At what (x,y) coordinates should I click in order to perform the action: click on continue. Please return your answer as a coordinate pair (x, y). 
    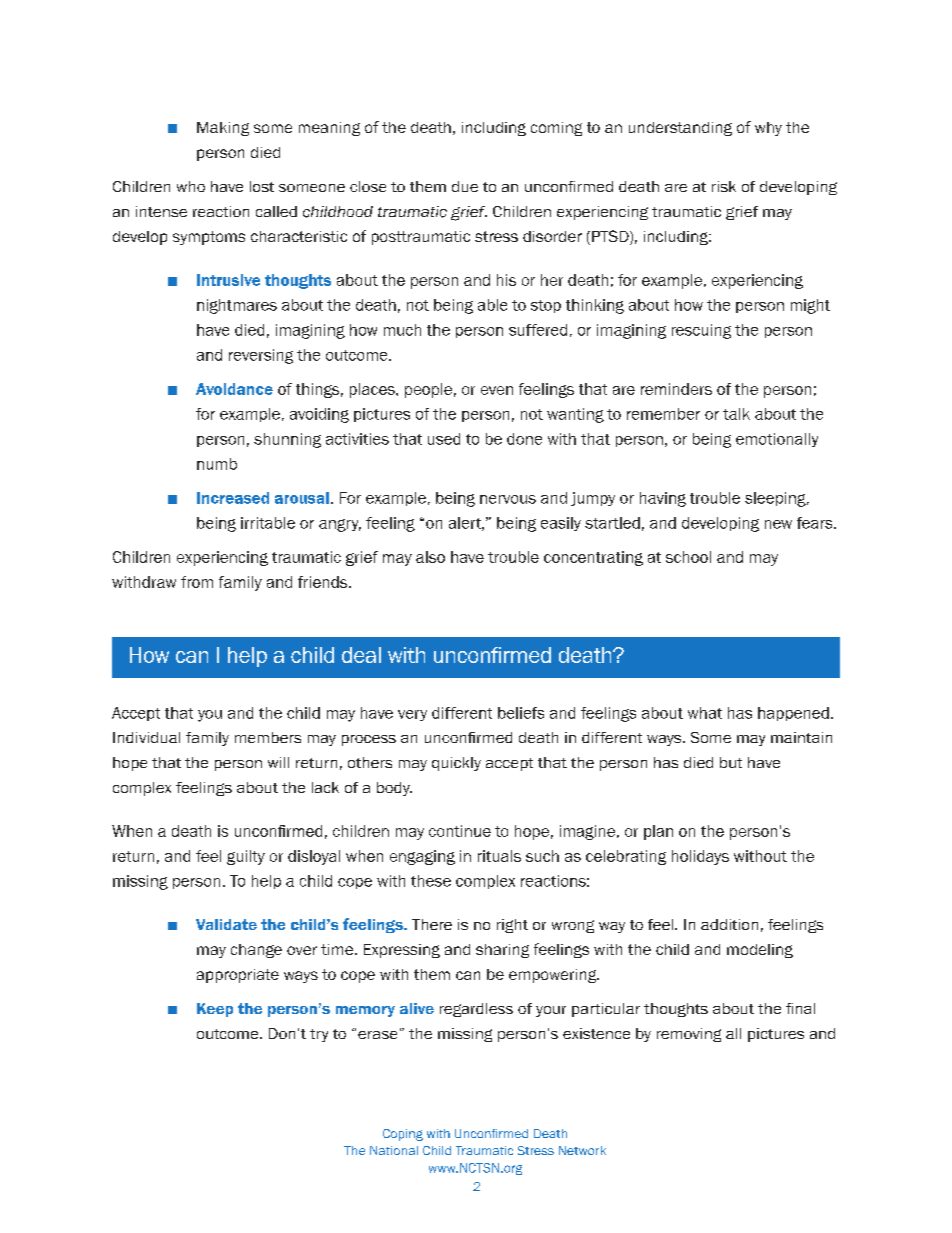
    Looking at the image, I should click on (460, 831).
